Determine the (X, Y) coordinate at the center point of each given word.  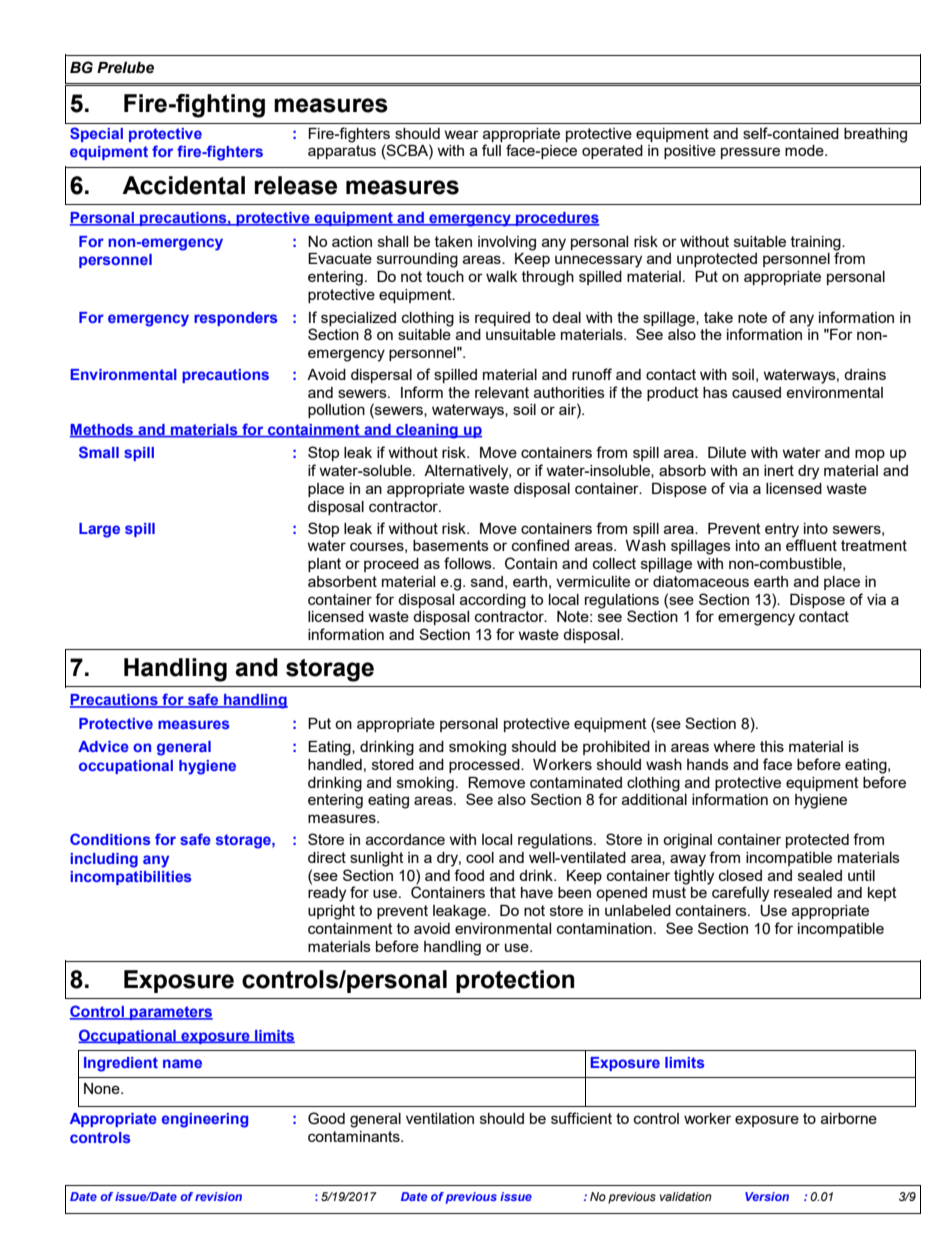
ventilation (440, 1118)
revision (218, 1196)
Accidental (183, 185)
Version (767, 1196)
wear (461, 134)
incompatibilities (130, 878)
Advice (103, 746)
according (493, 601)
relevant (502, 392)
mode (805, 150)
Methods (103, 431)
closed (740, 875)
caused (756, 392)
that (503, 892)
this (772, 746)
